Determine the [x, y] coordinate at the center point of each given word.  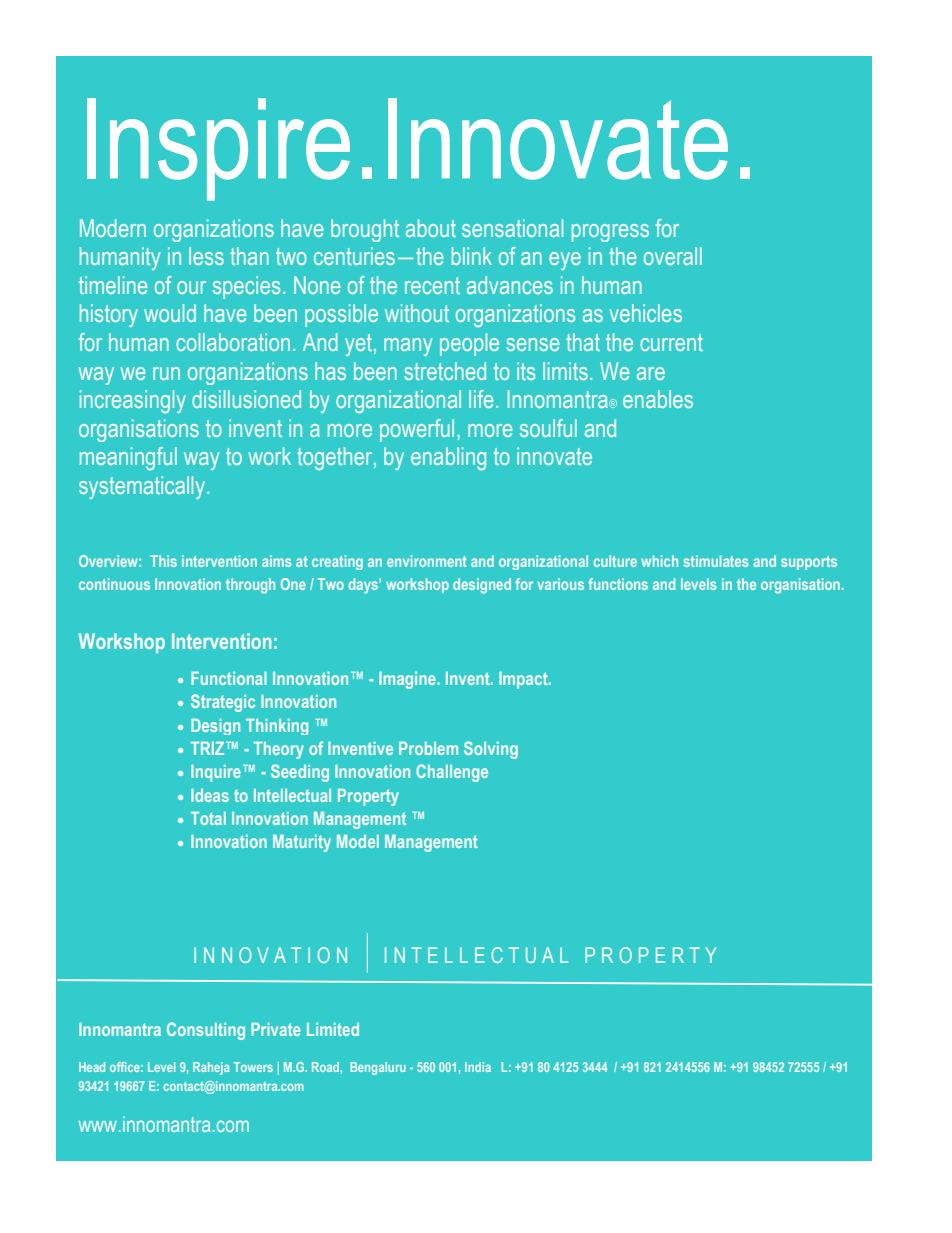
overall [673, 256]
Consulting [206, 1031]
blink [472, 256]
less [206, 256]
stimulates [716, 561]
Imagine [408, 680]
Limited [333, 1029]
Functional [229, 678]
